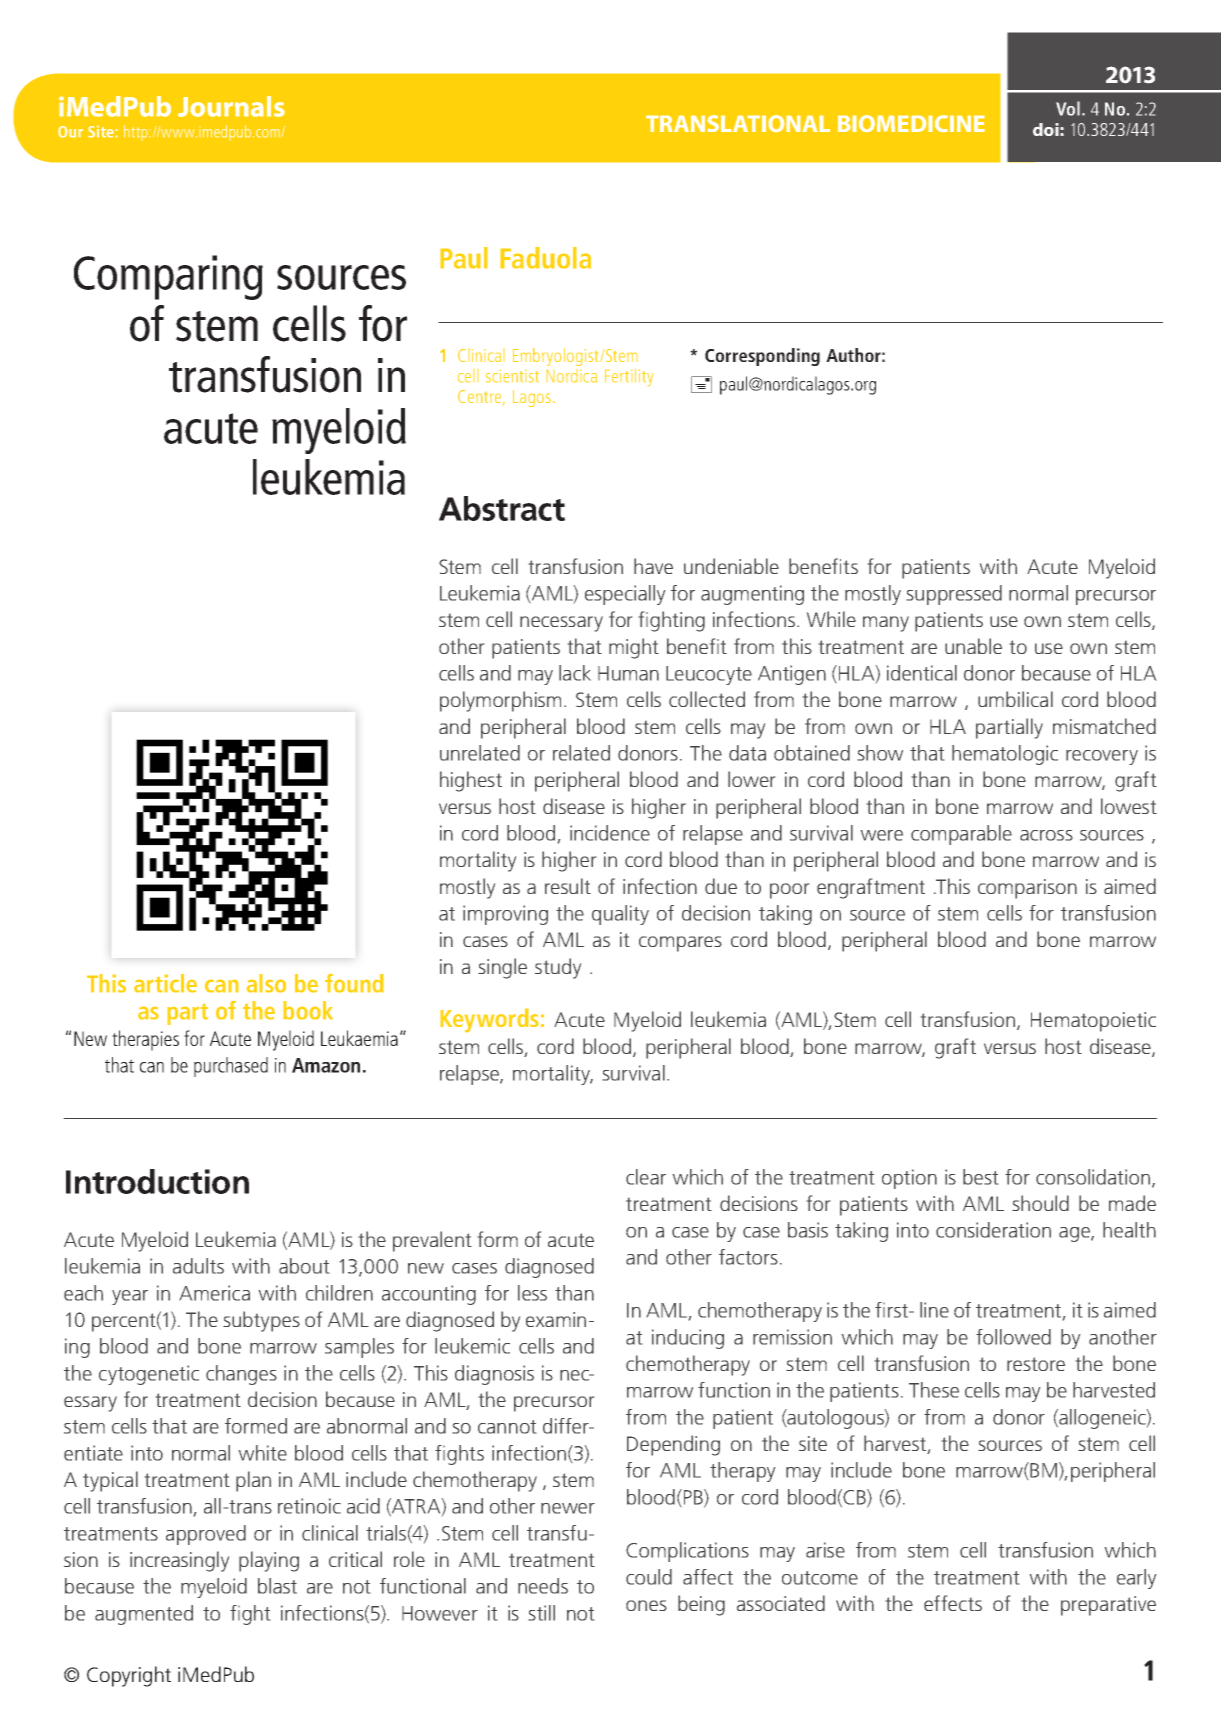  I want to click on Introduction, so click(157, 1181).
